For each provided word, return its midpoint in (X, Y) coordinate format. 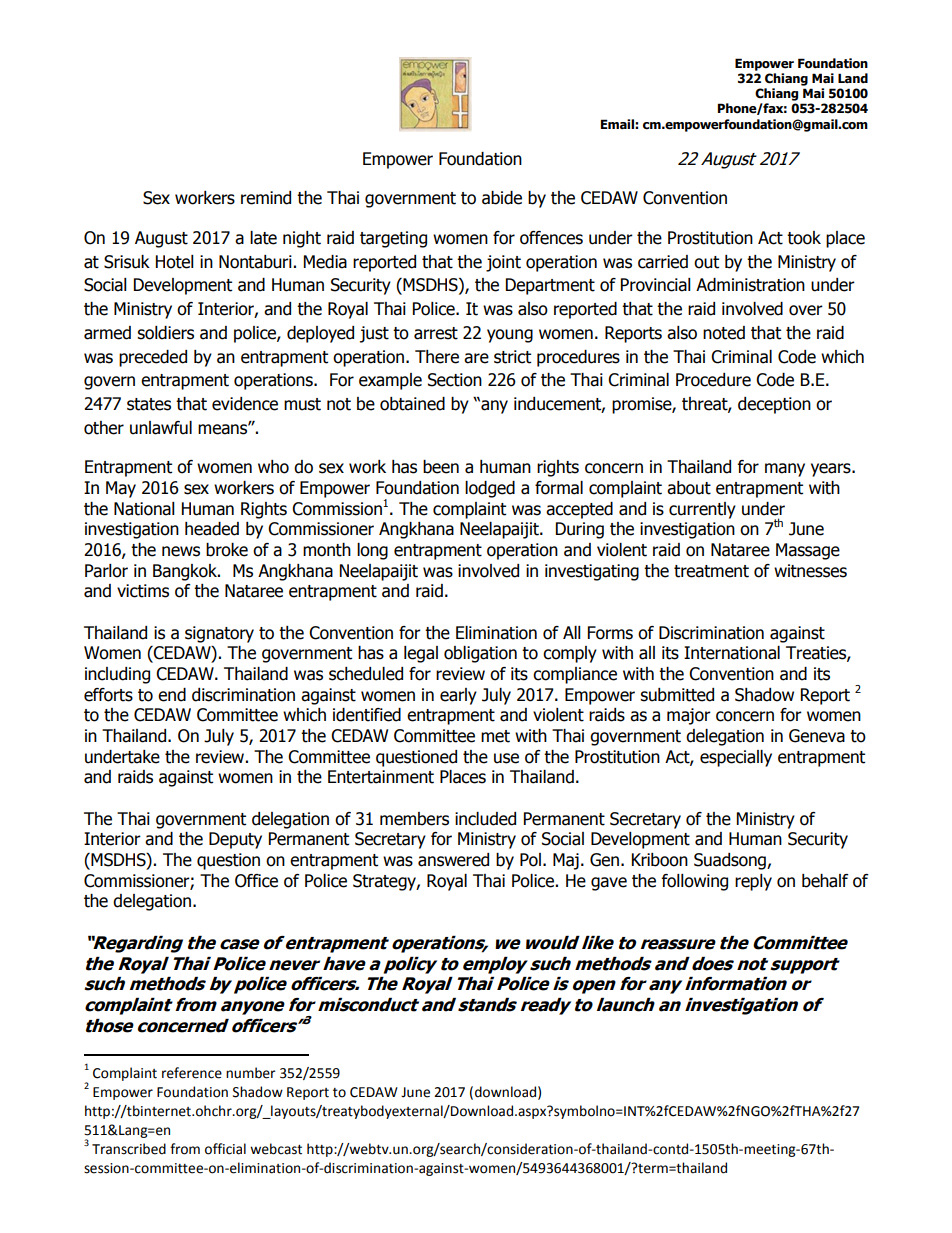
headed (212, 529)
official (225, 1149)
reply (753, 882)
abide (502, 198)
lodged (490, 489)
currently (702, 510)
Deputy (235, 840)
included (485, 819)
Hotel (175, 262)
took (804, 238)
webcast (276, 1149)
